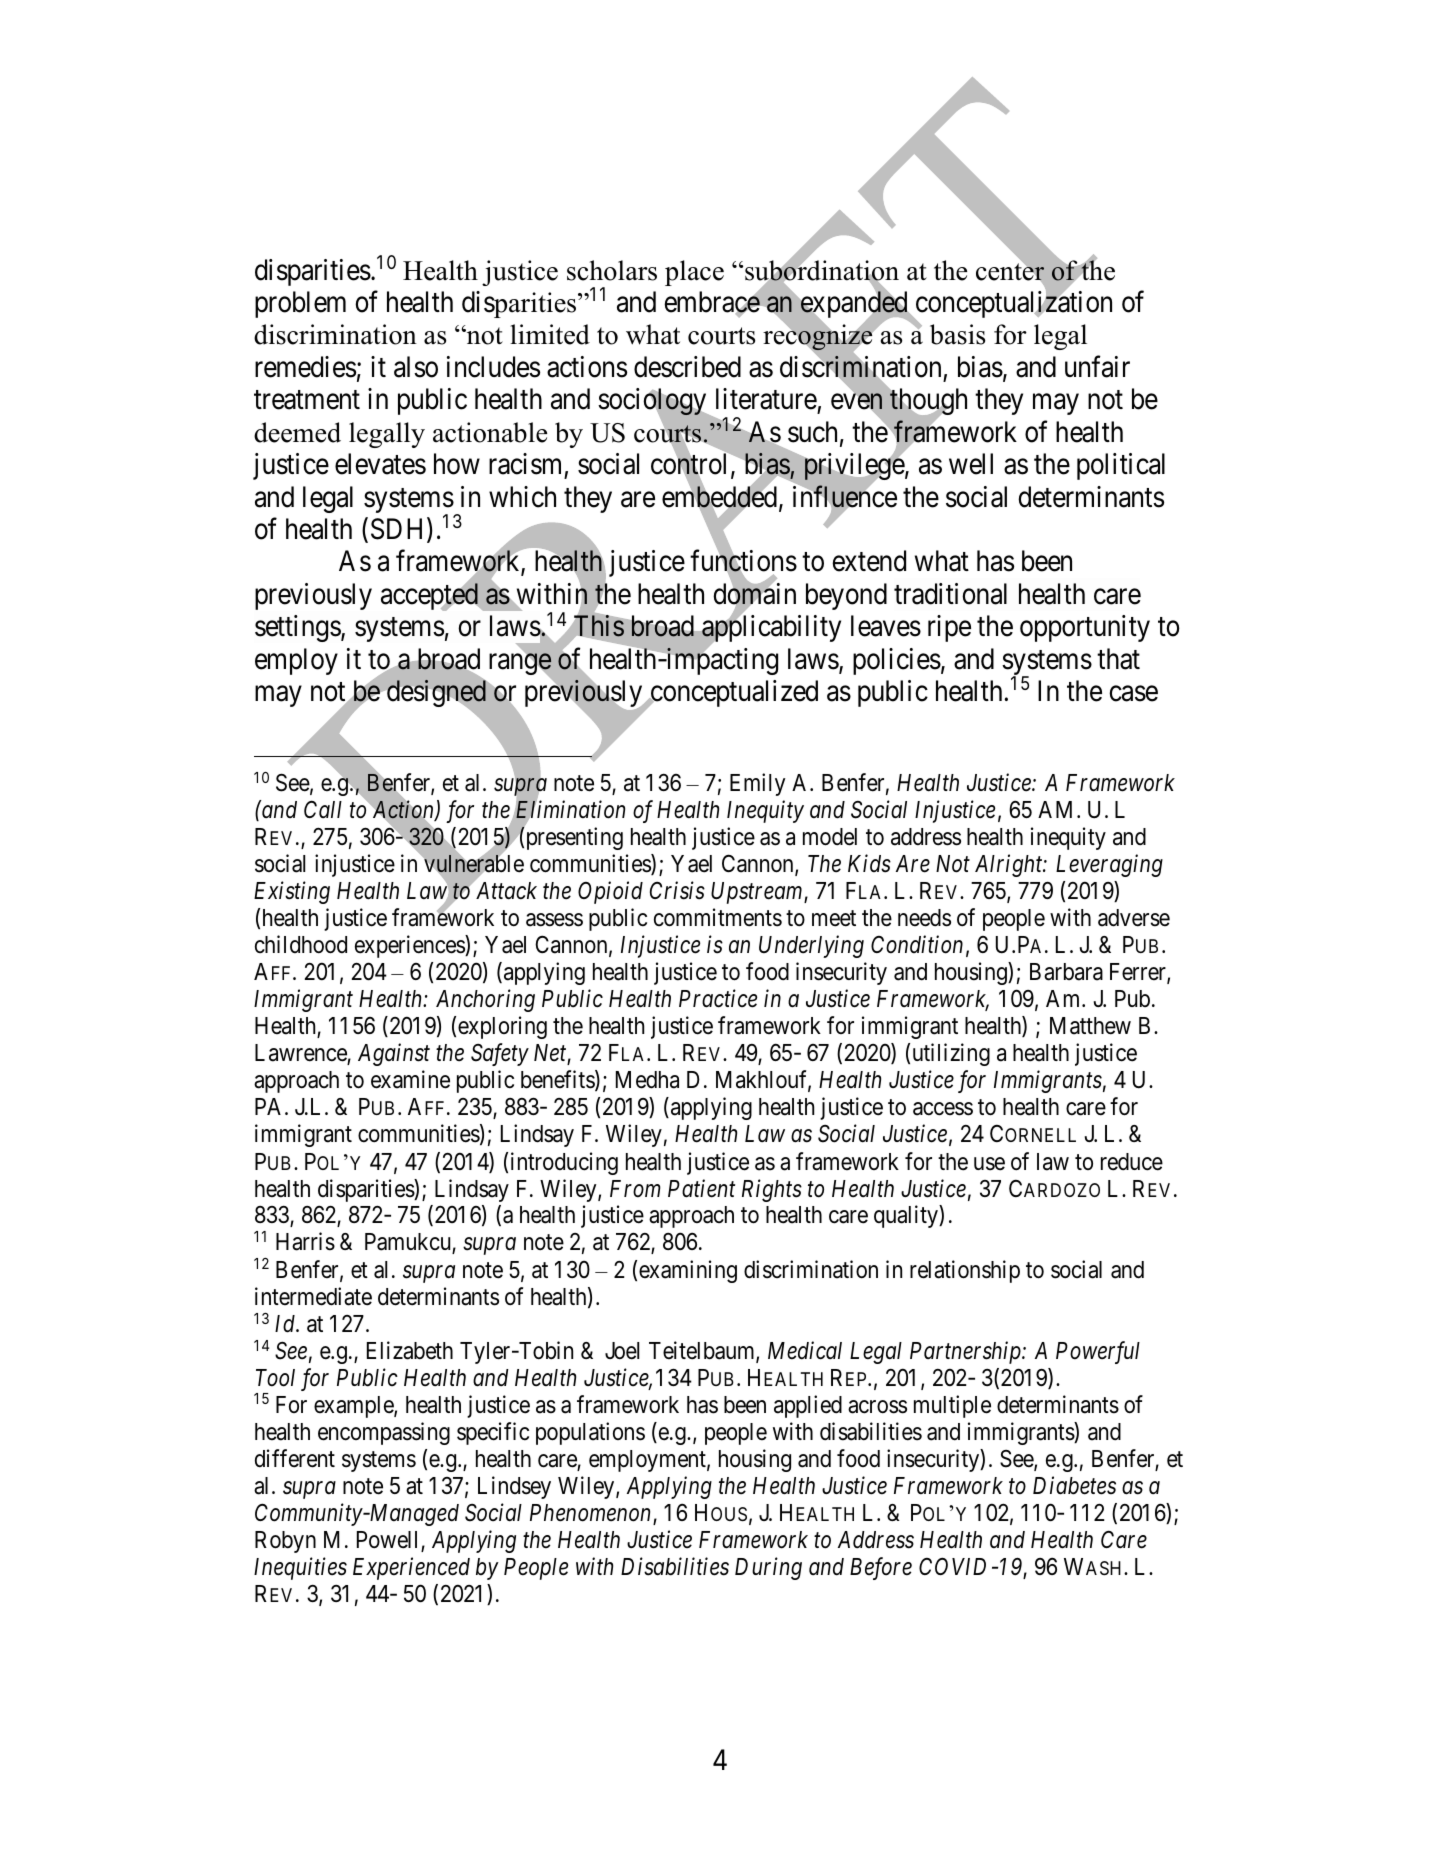  I want to click on examine, so click(410, 1079).
